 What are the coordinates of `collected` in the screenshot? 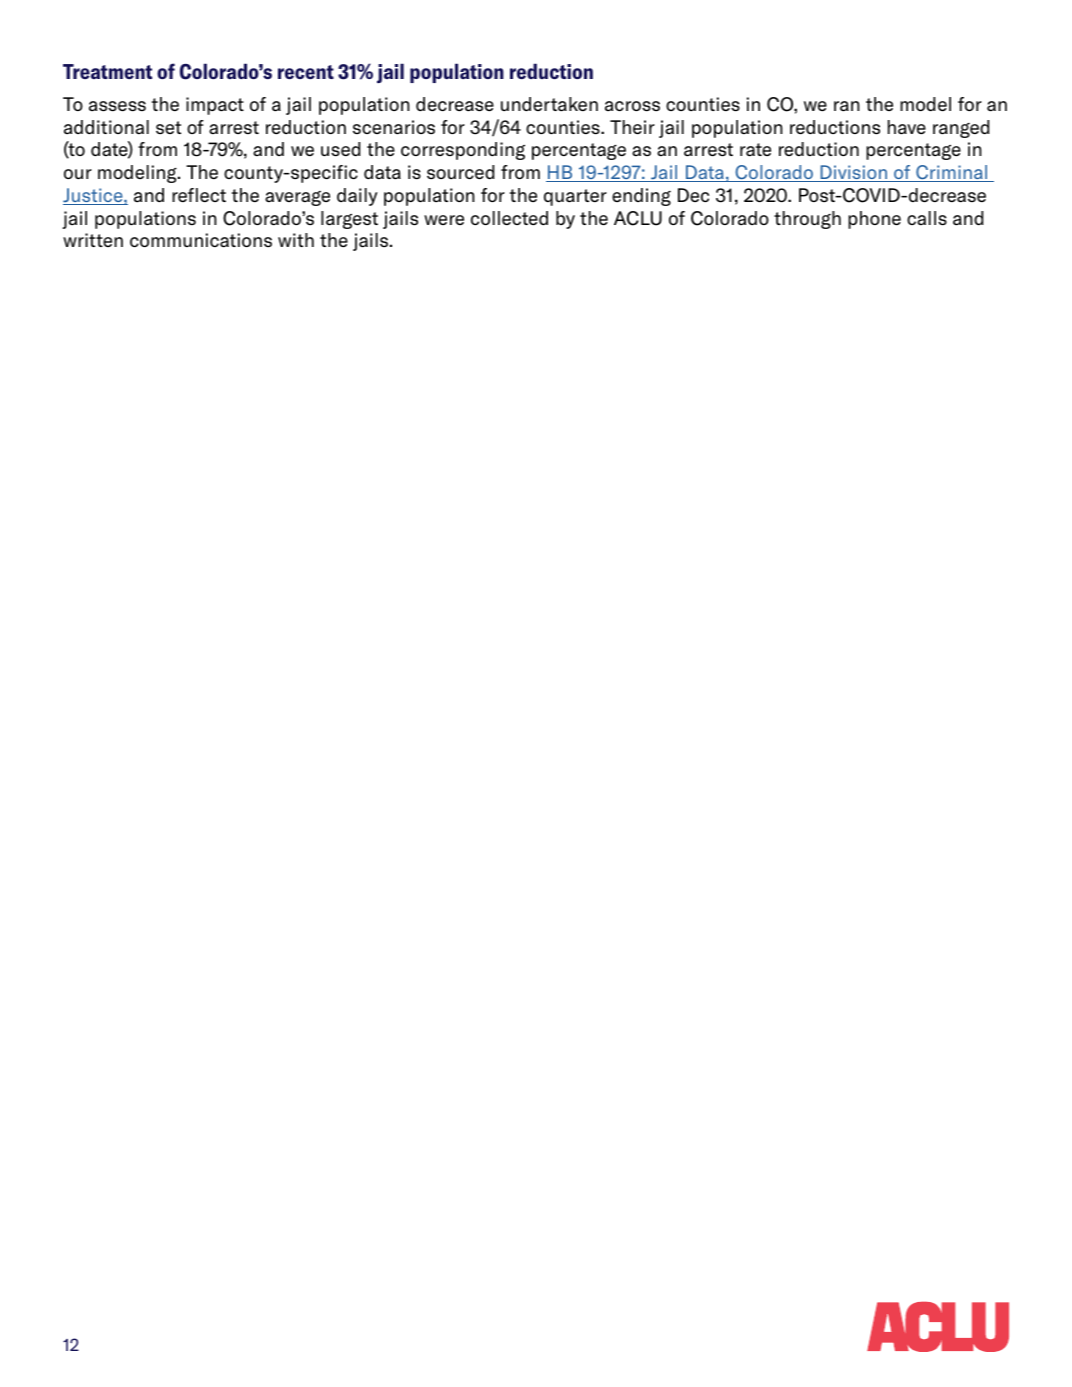 It's located at (509, 218).
